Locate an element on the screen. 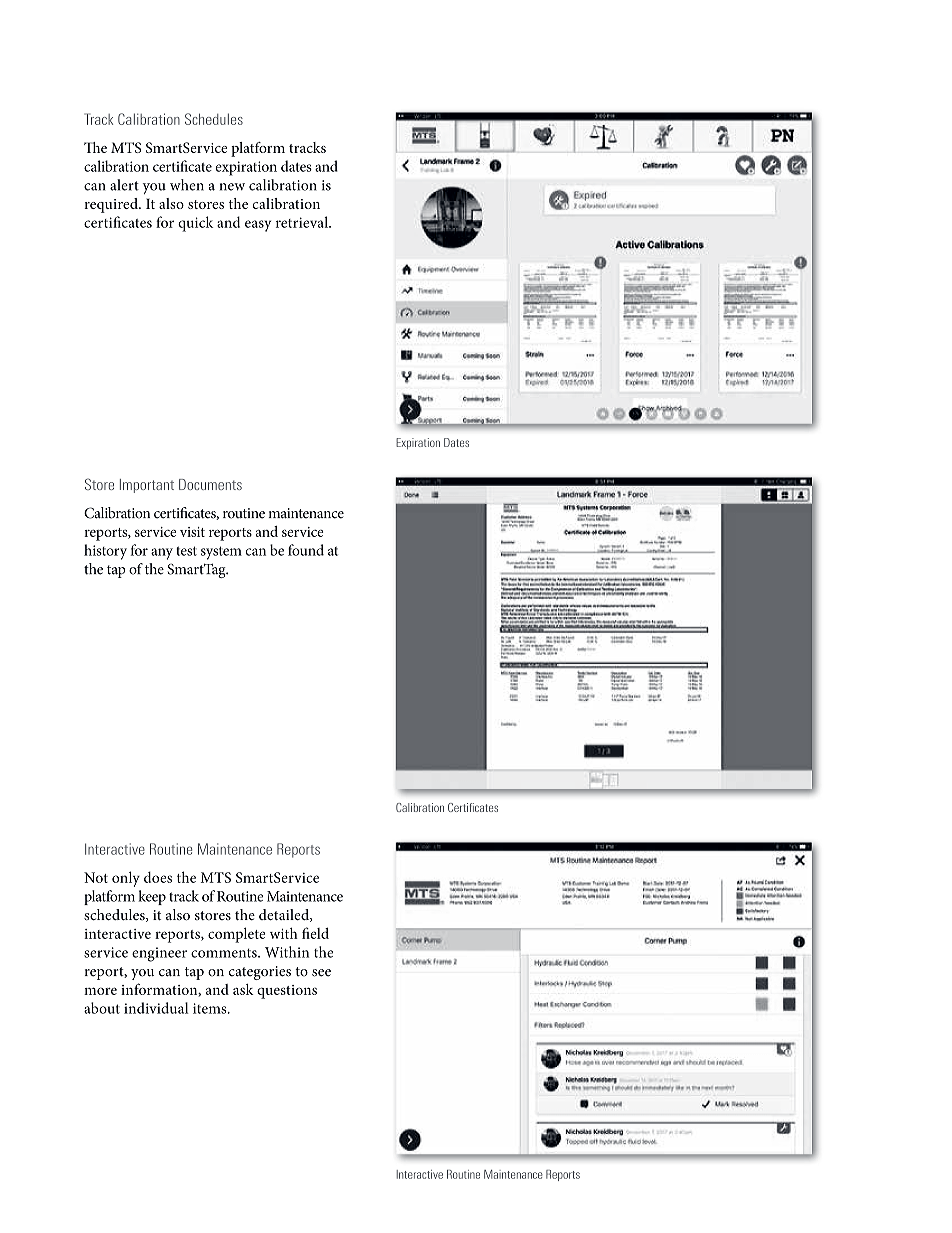 The width and height of the screenshot is (952, 1233). more is located at coordinates (100, 991).
